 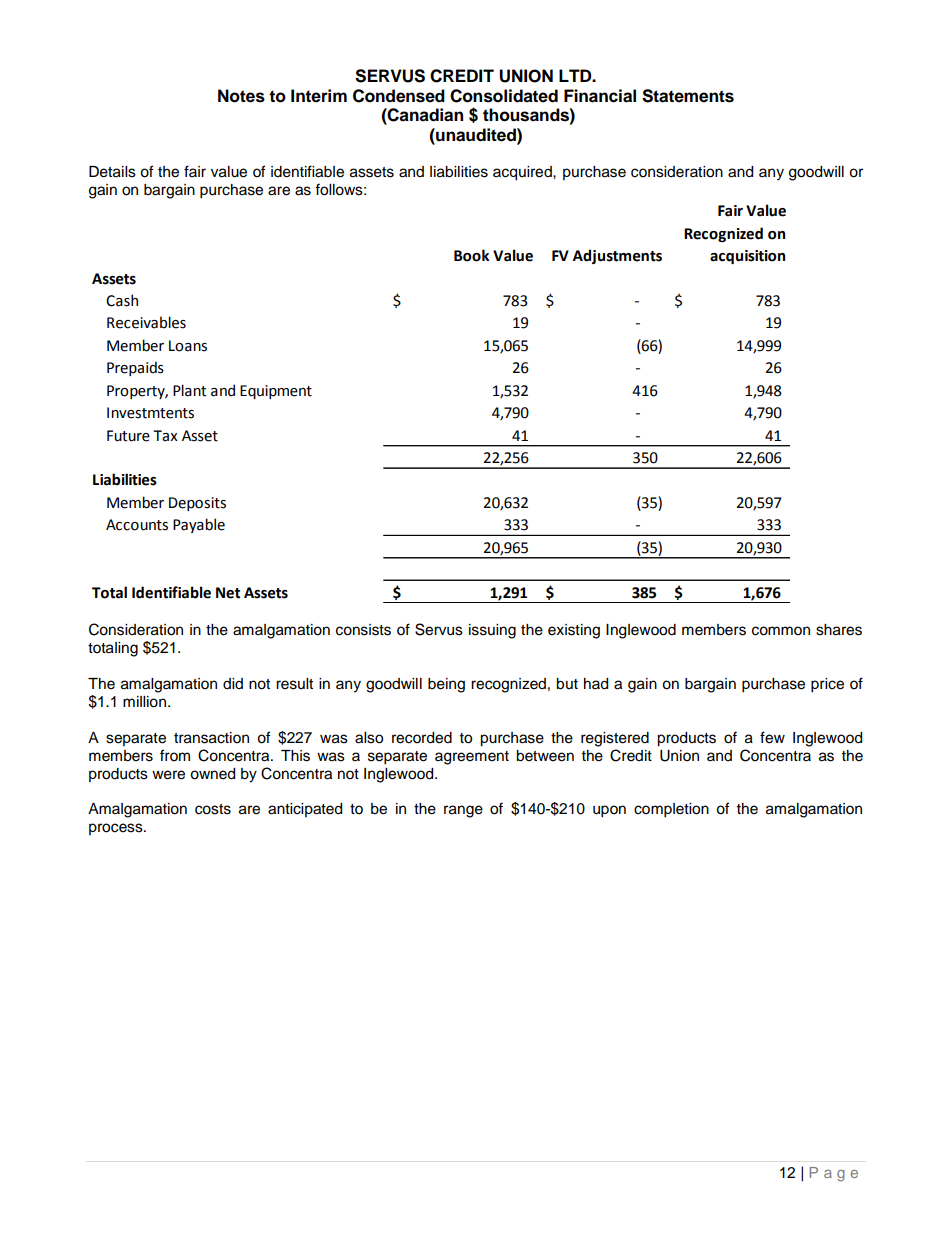 I want to click on completion, so click(x=671, y=810).
